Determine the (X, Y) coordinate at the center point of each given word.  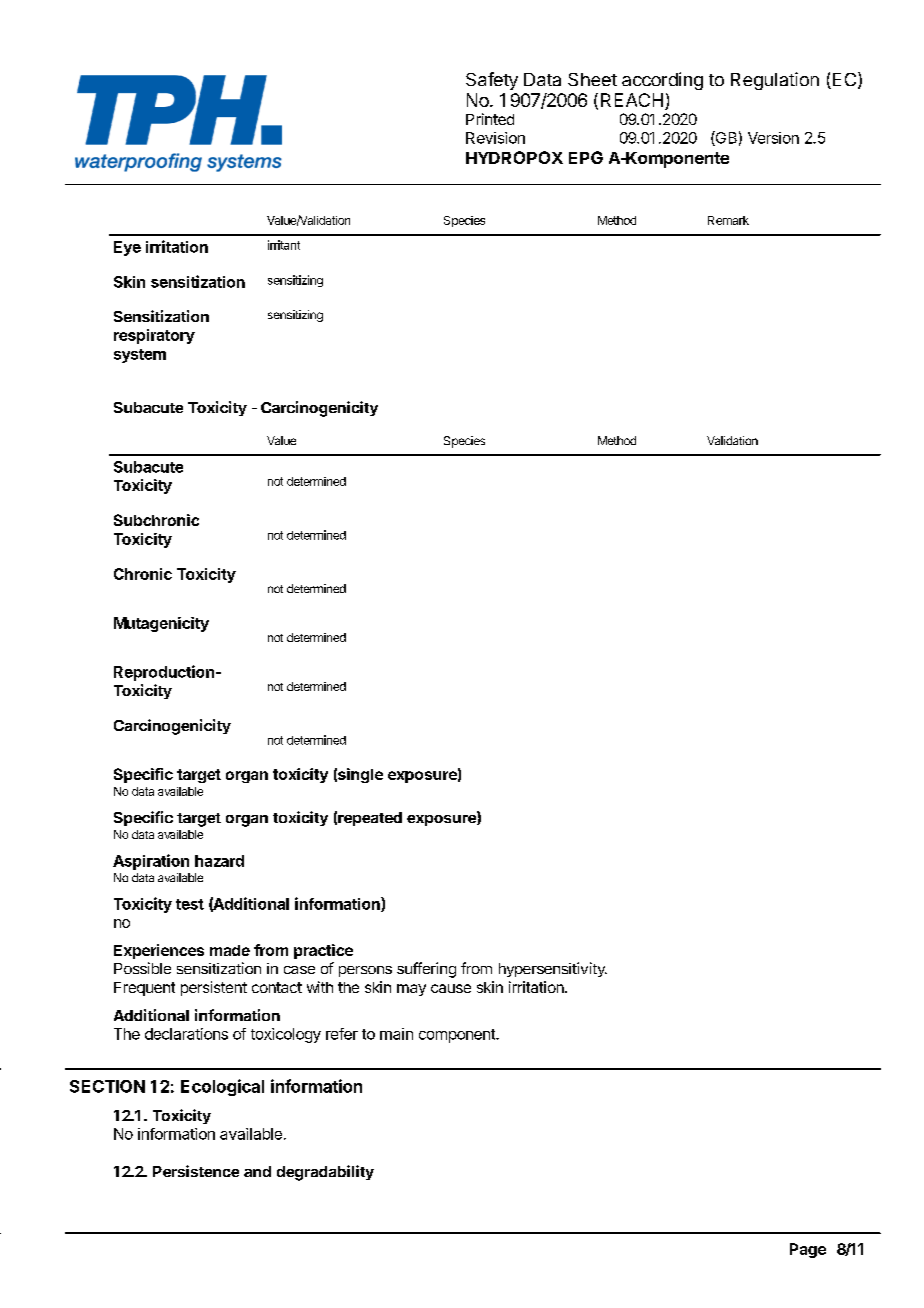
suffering (426, 970)
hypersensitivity (553, 969)
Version (773, 138)
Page (808, 1250)
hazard (219, 861)
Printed (490, 119)
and (257, 1171)
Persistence (196, 1171)
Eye (127, 248)
